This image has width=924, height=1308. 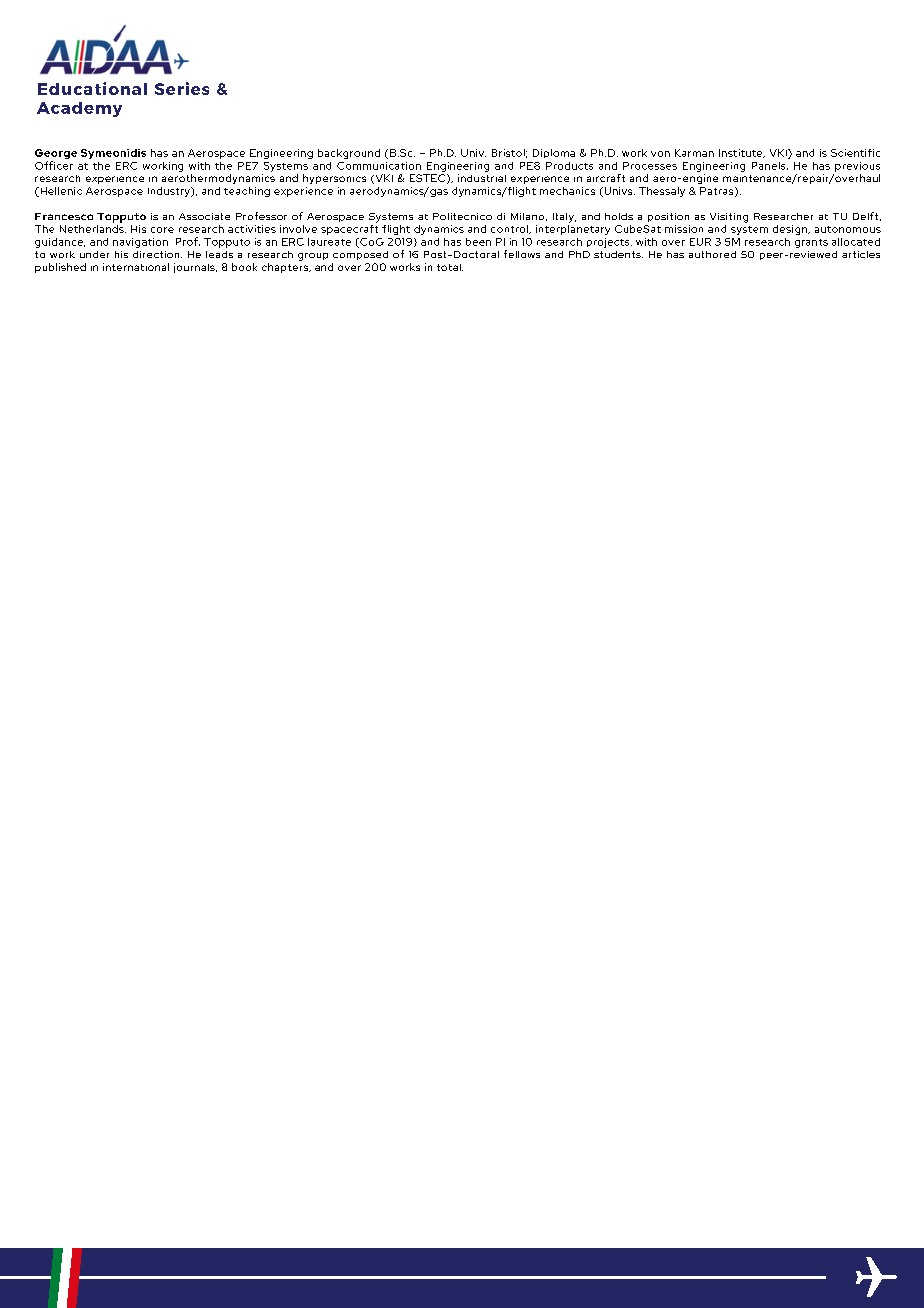 What do you see at coordinates (742, 153) in the image?
I see `Institute` at bounding box center [742, 153].
